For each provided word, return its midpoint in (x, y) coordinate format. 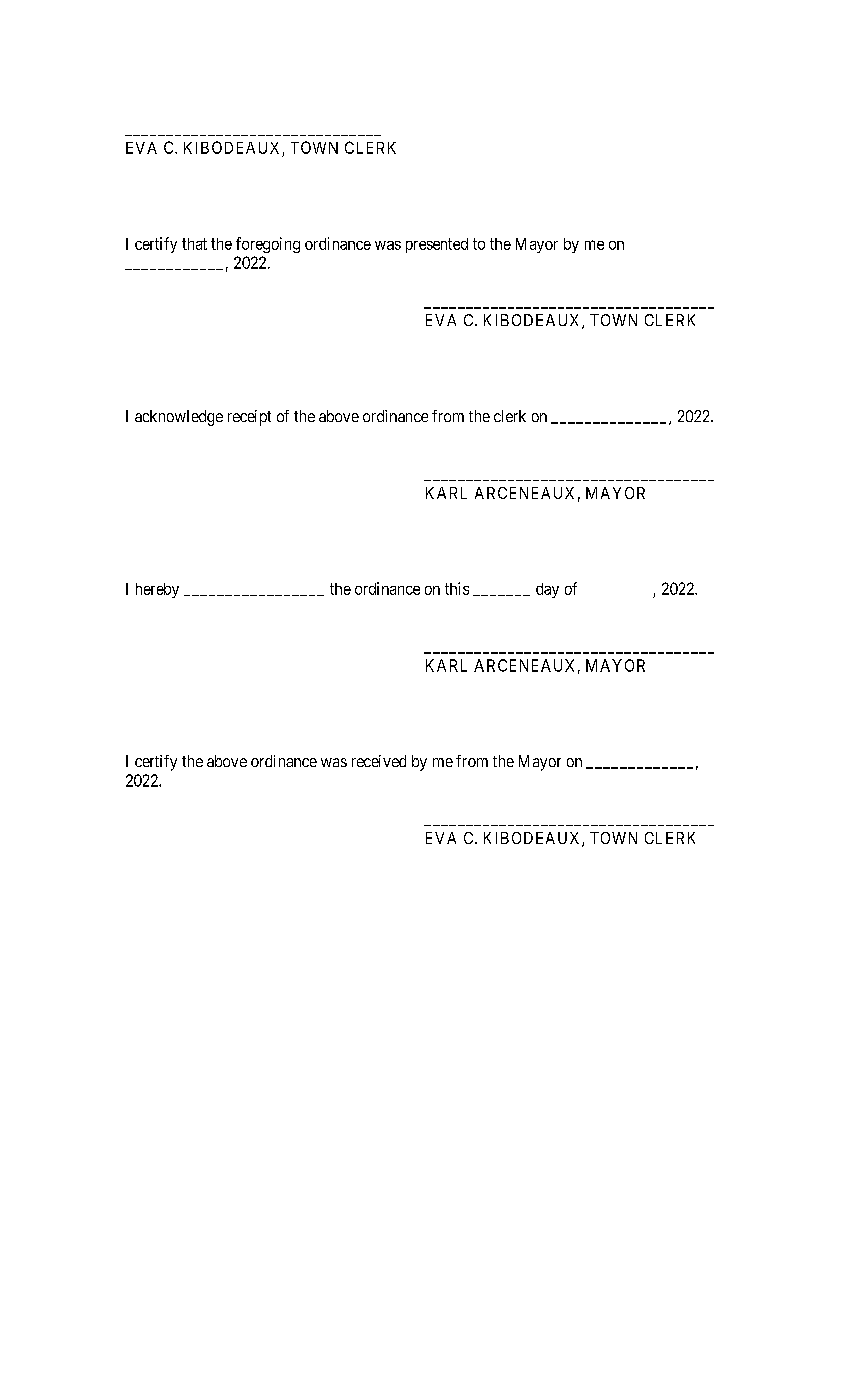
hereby (157, 590)
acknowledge (179, 418)
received (379, 761)
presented (437, 245)
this (457, 588)
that (194, 244)
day (547, 590)
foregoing (268, 245)
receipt (249, 418)
